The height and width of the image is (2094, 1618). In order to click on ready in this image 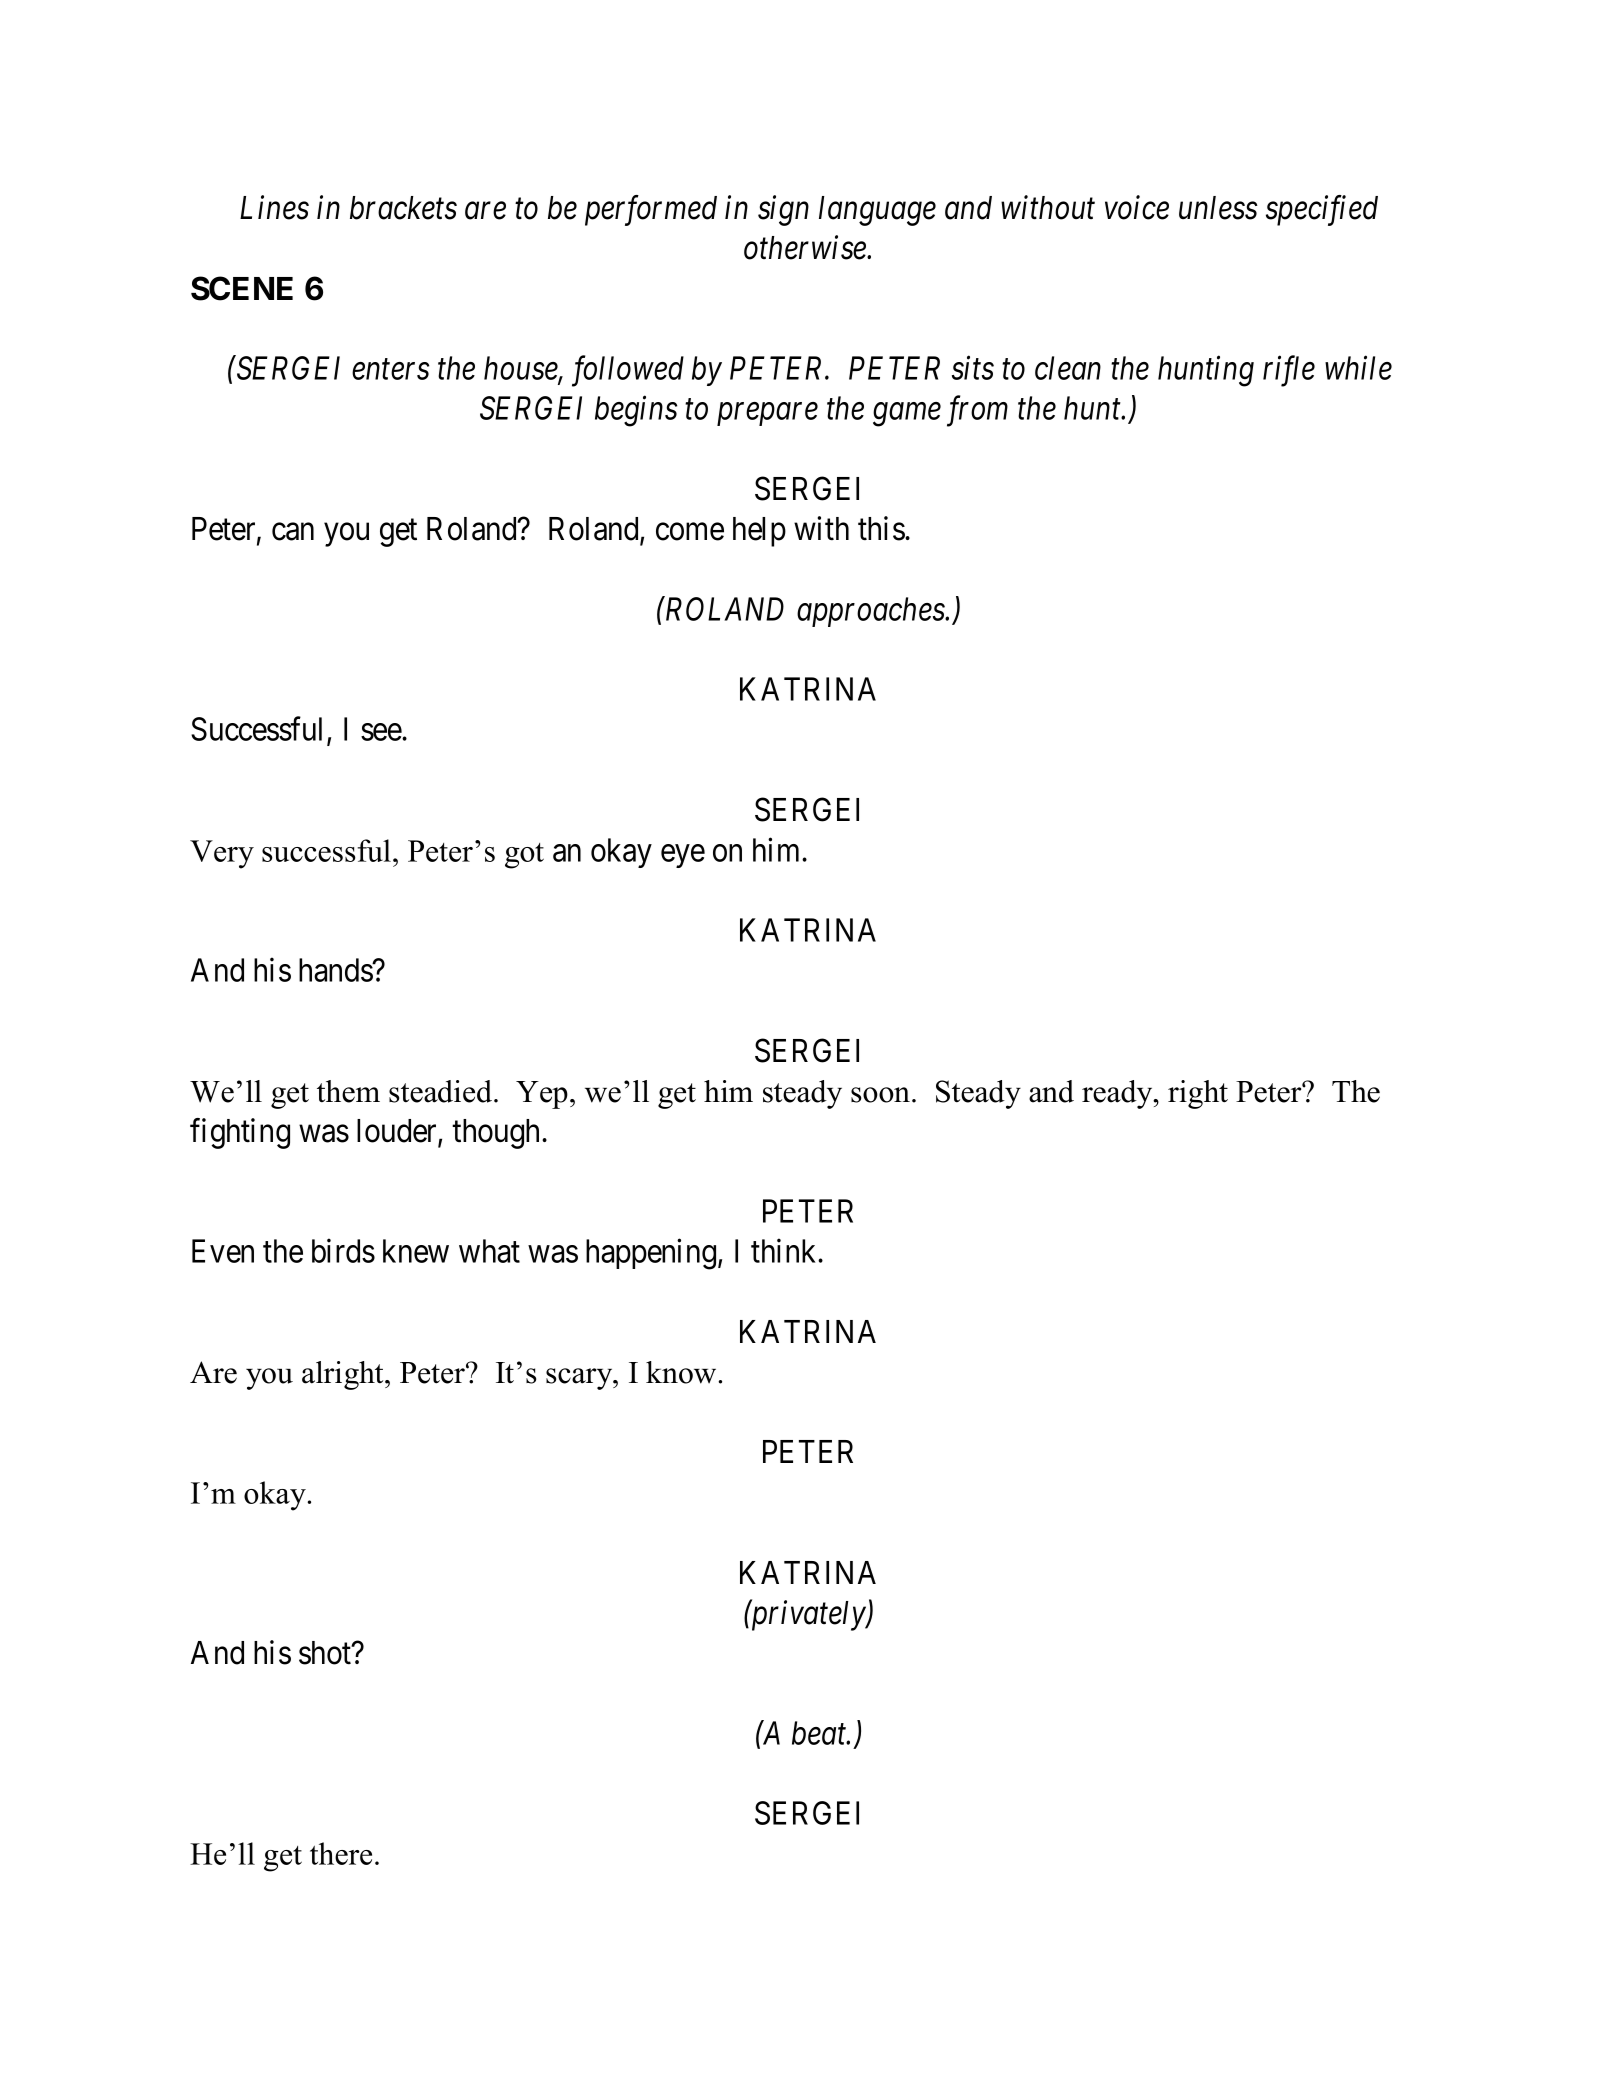, I will do `click(1118, 1094)`.
